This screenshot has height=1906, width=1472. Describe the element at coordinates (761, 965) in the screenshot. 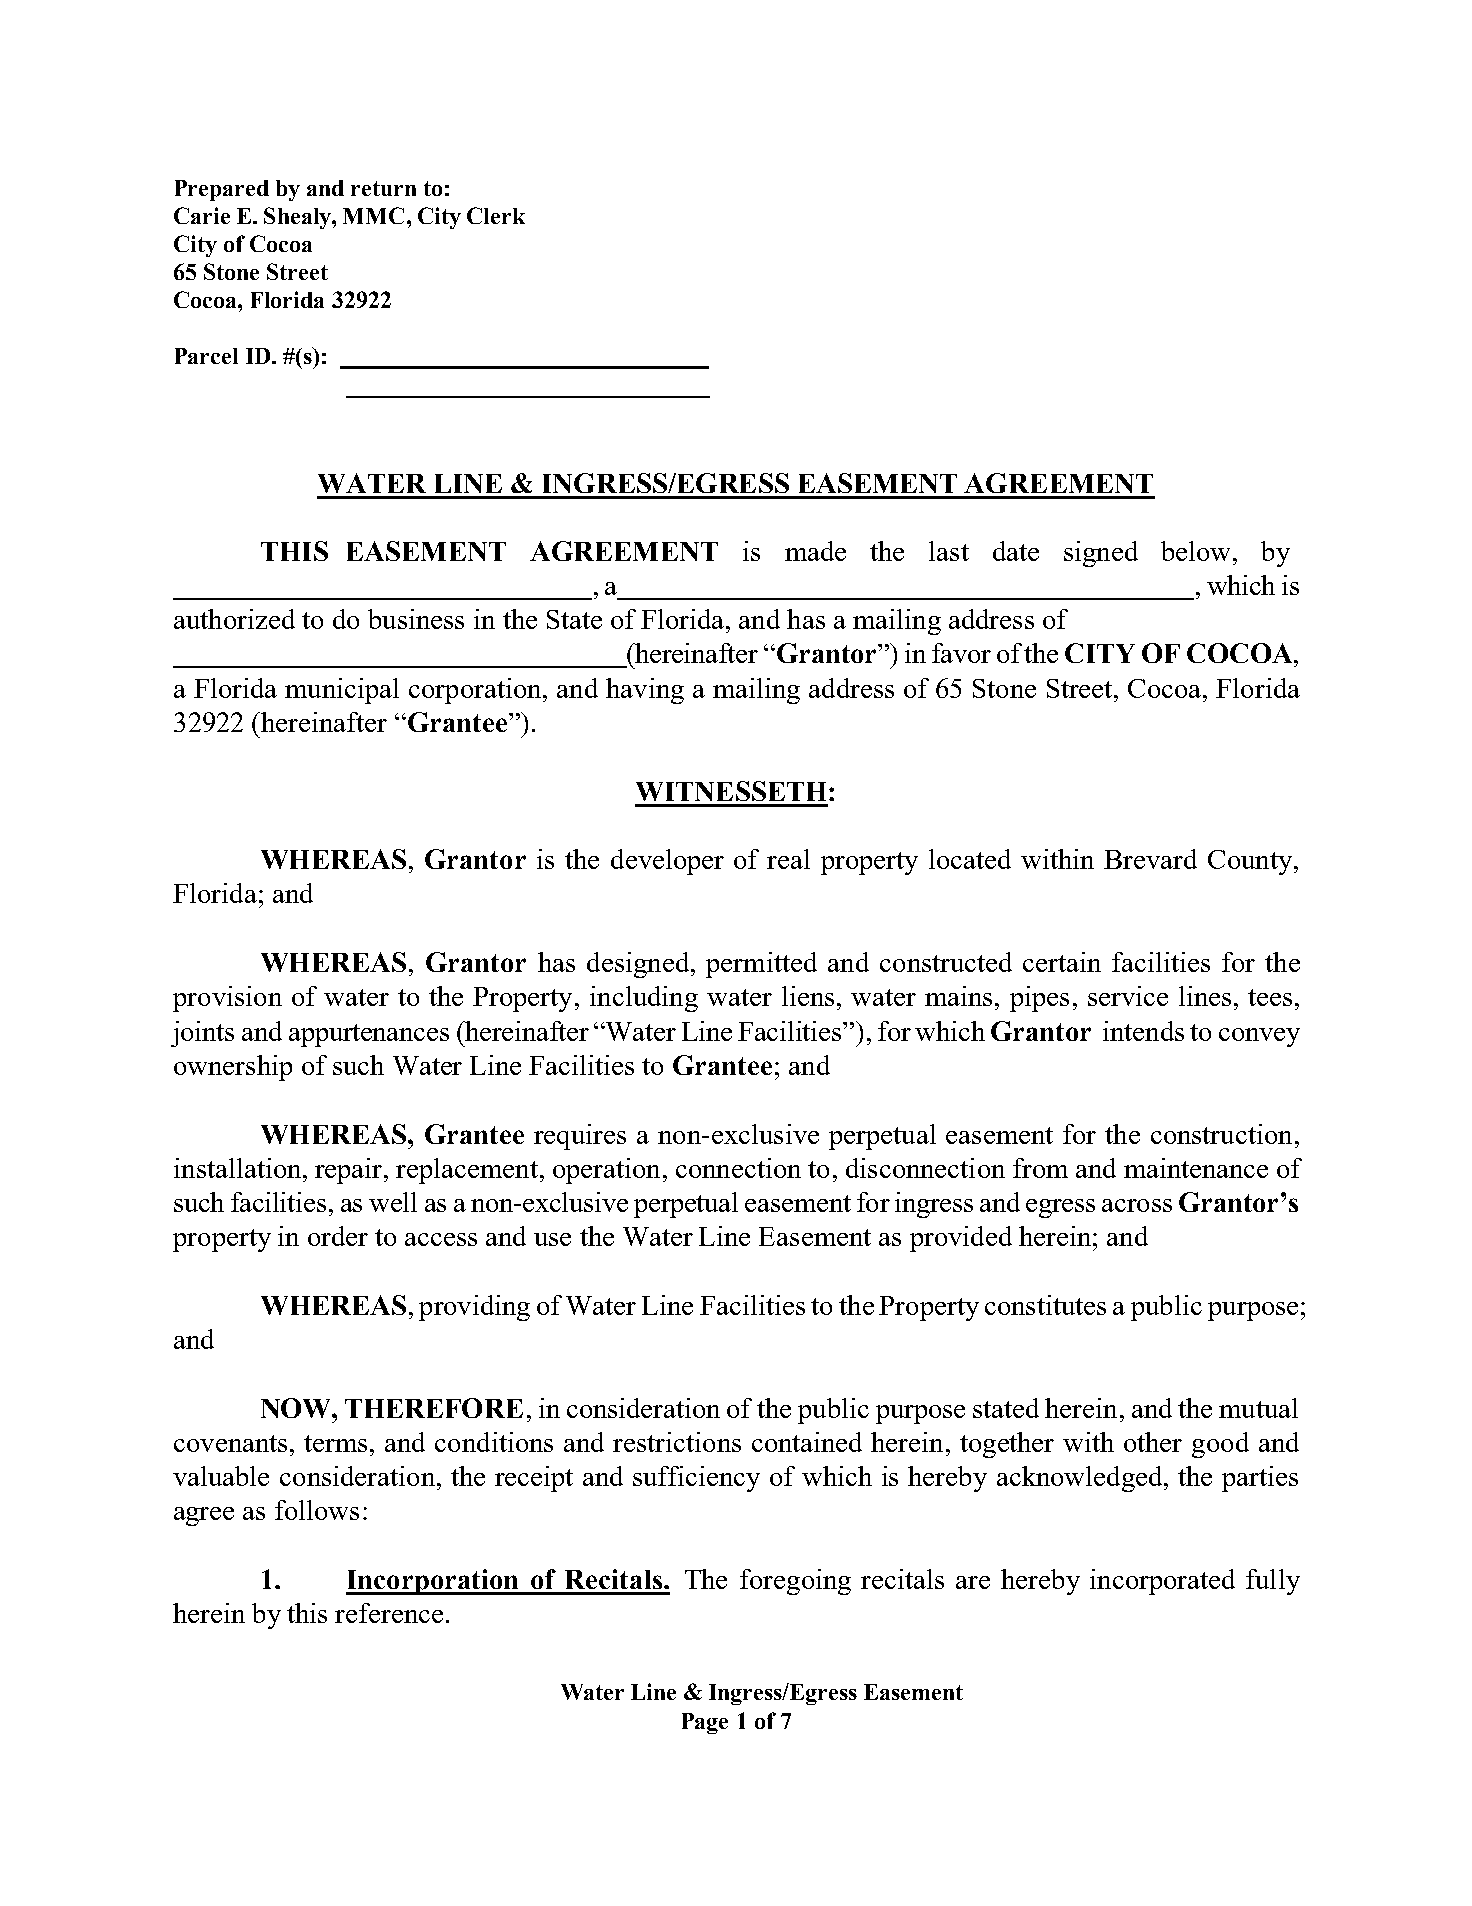

I see `permitted` at that location.
